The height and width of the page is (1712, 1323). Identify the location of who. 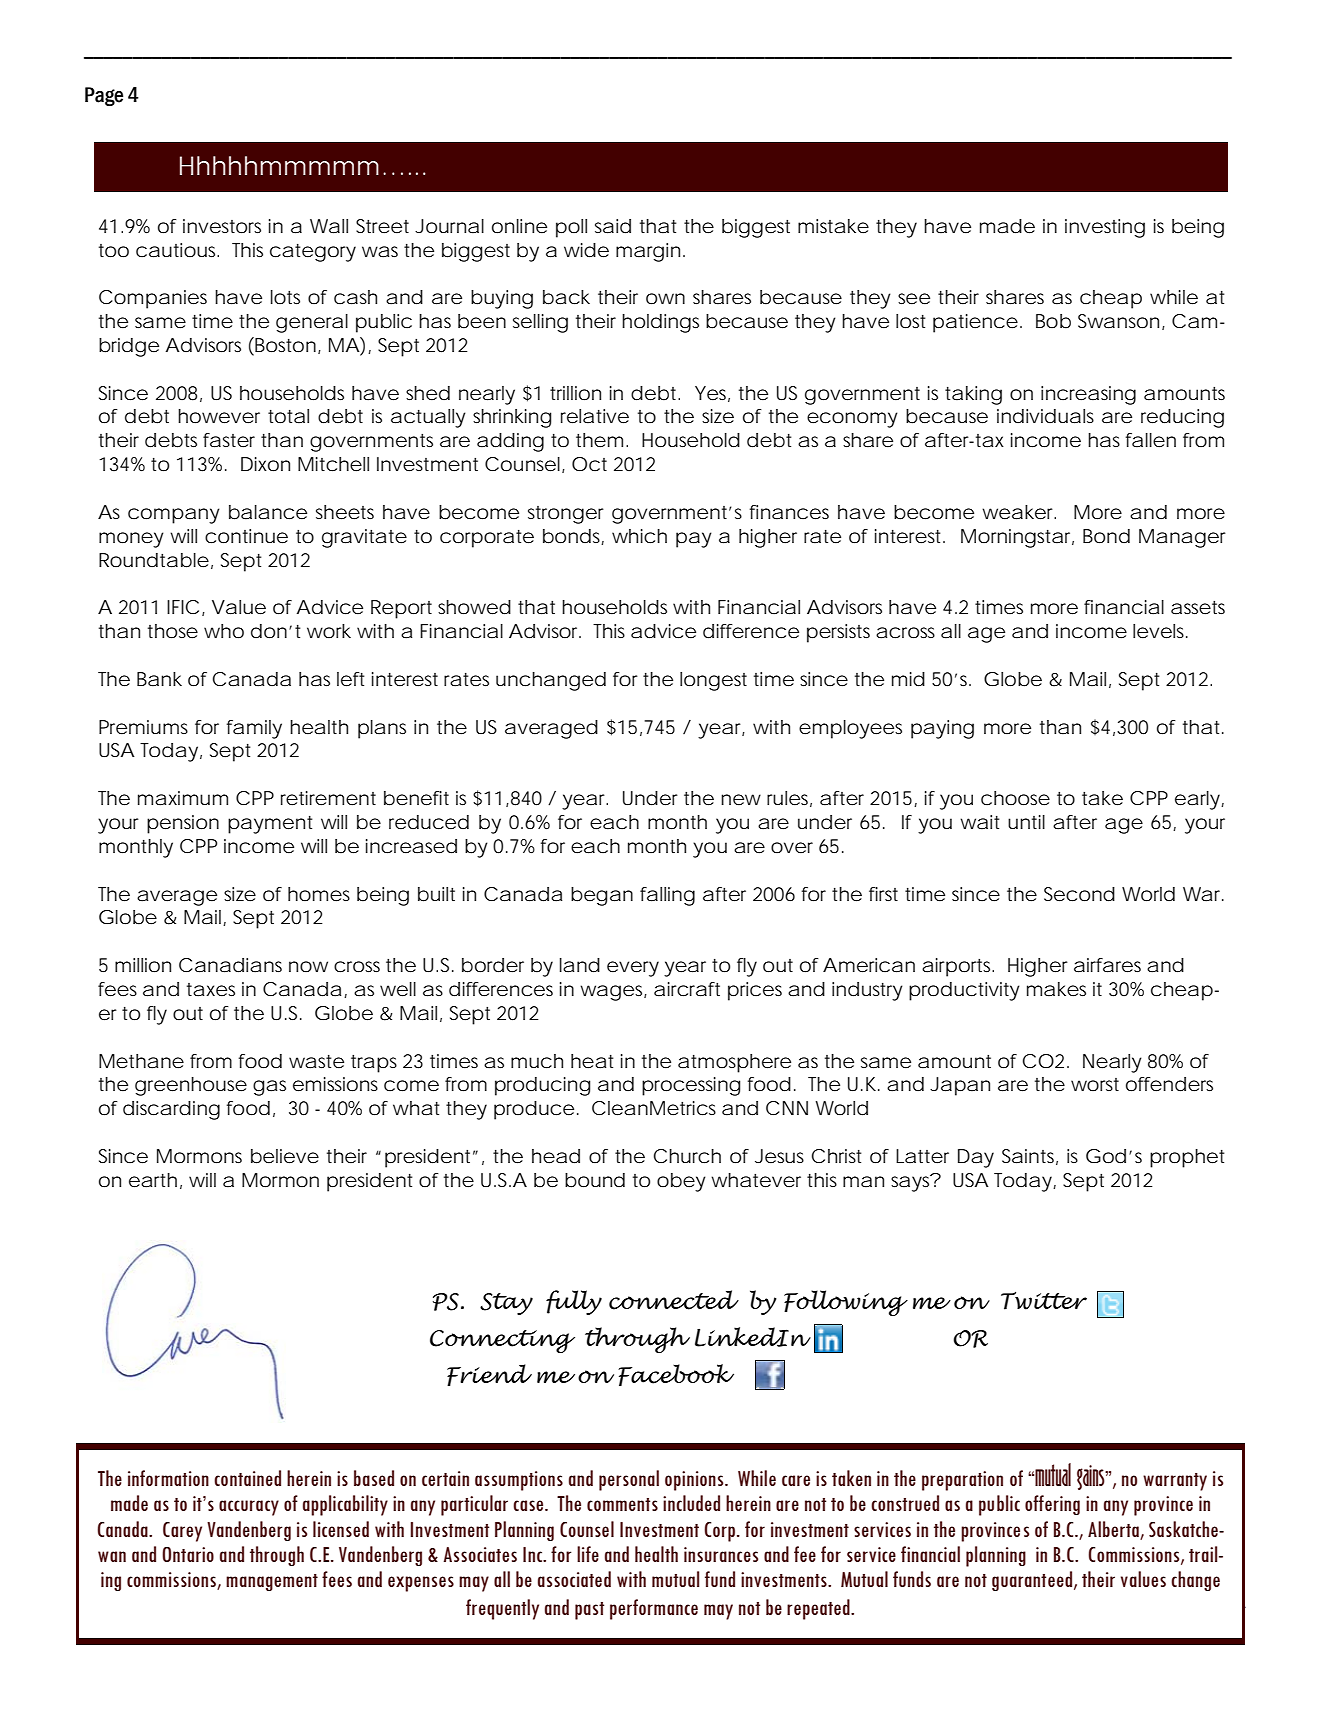
(224, 631).
